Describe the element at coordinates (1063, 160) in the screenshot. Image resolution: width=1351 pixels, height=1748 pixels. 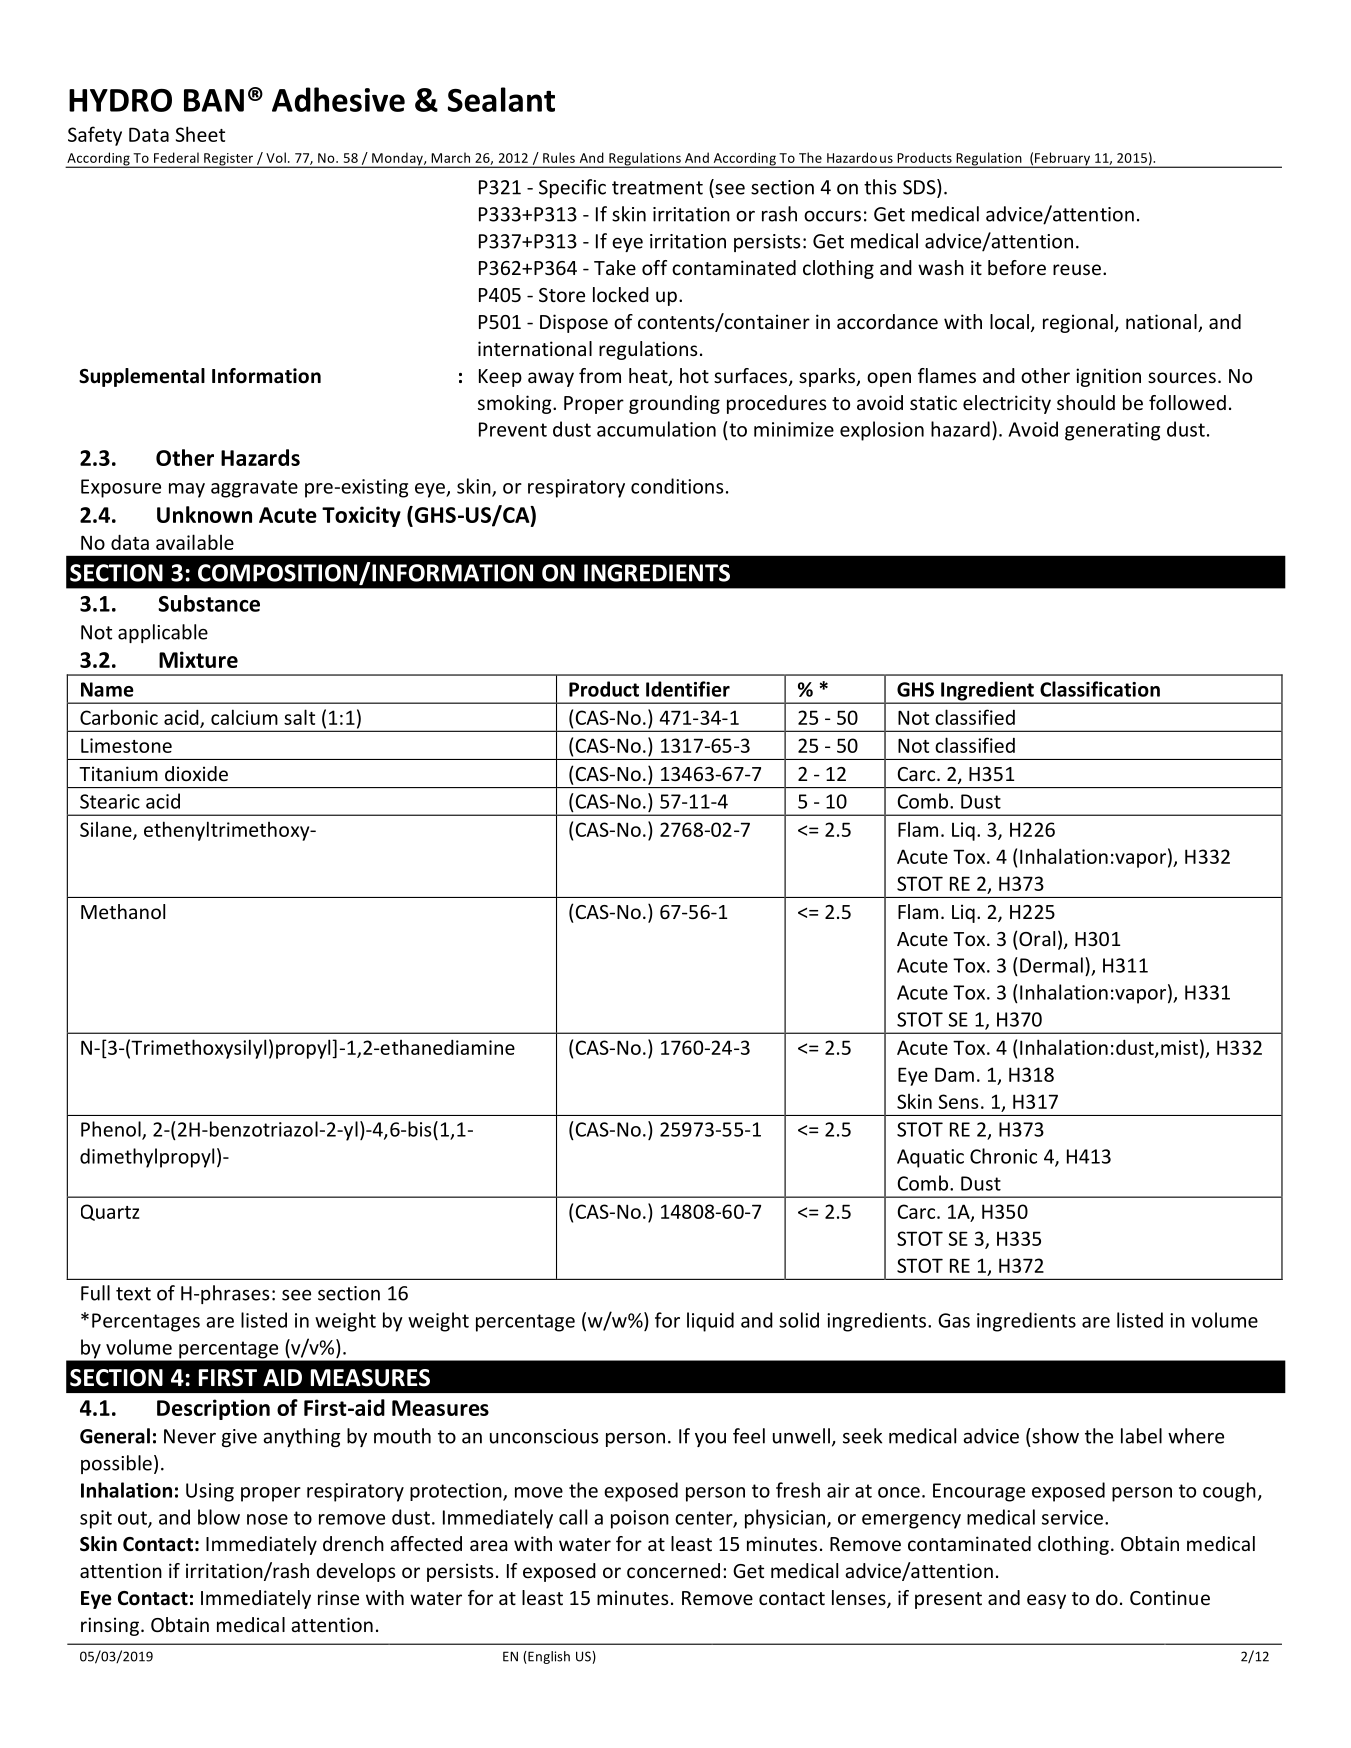
I see `February` at that location.
